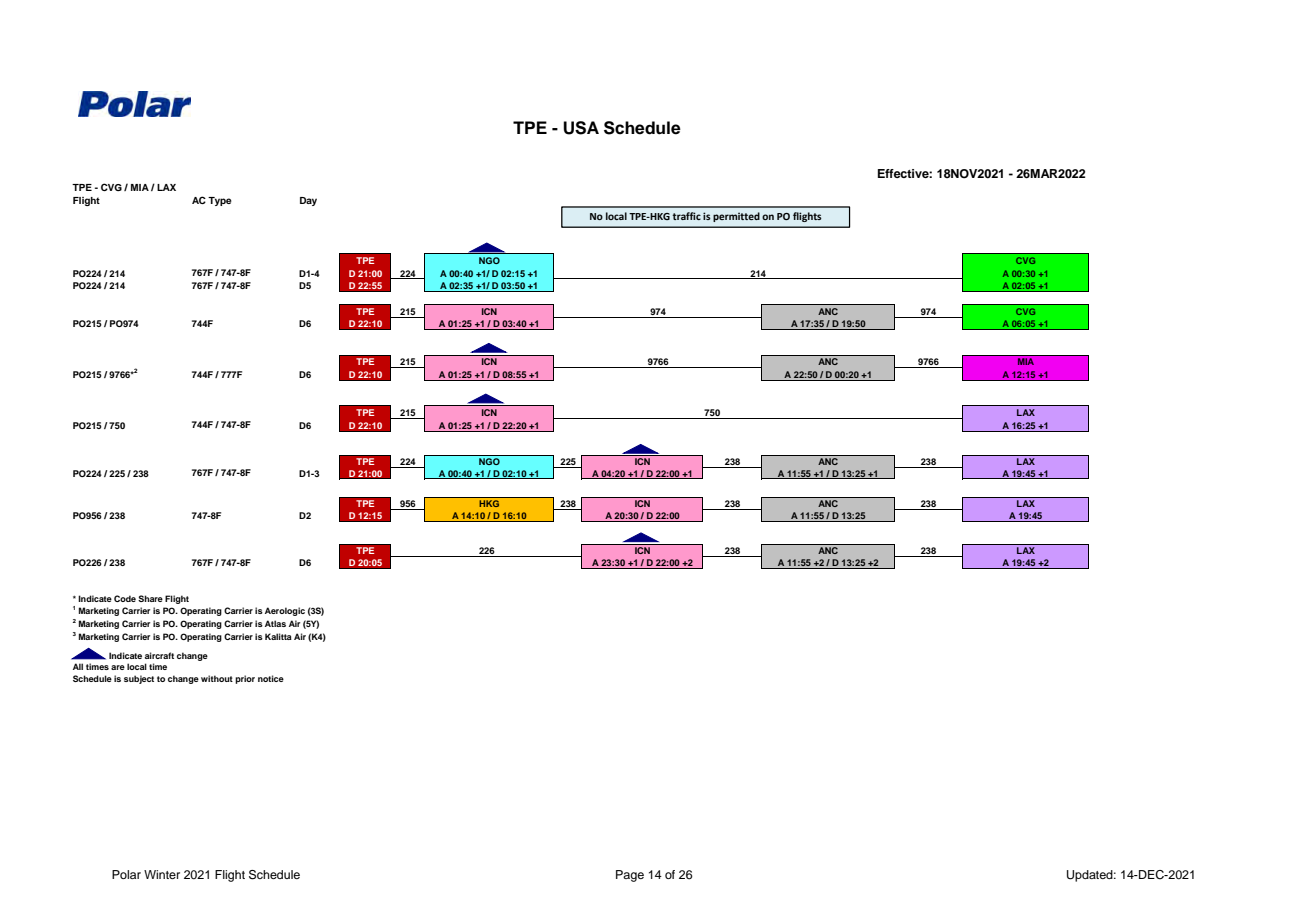 Image resolution: width=1308 pixels, height=924 pixels. Describe the element at coordinates (581, 128) in the screenshot. I see `USA` at that location.
